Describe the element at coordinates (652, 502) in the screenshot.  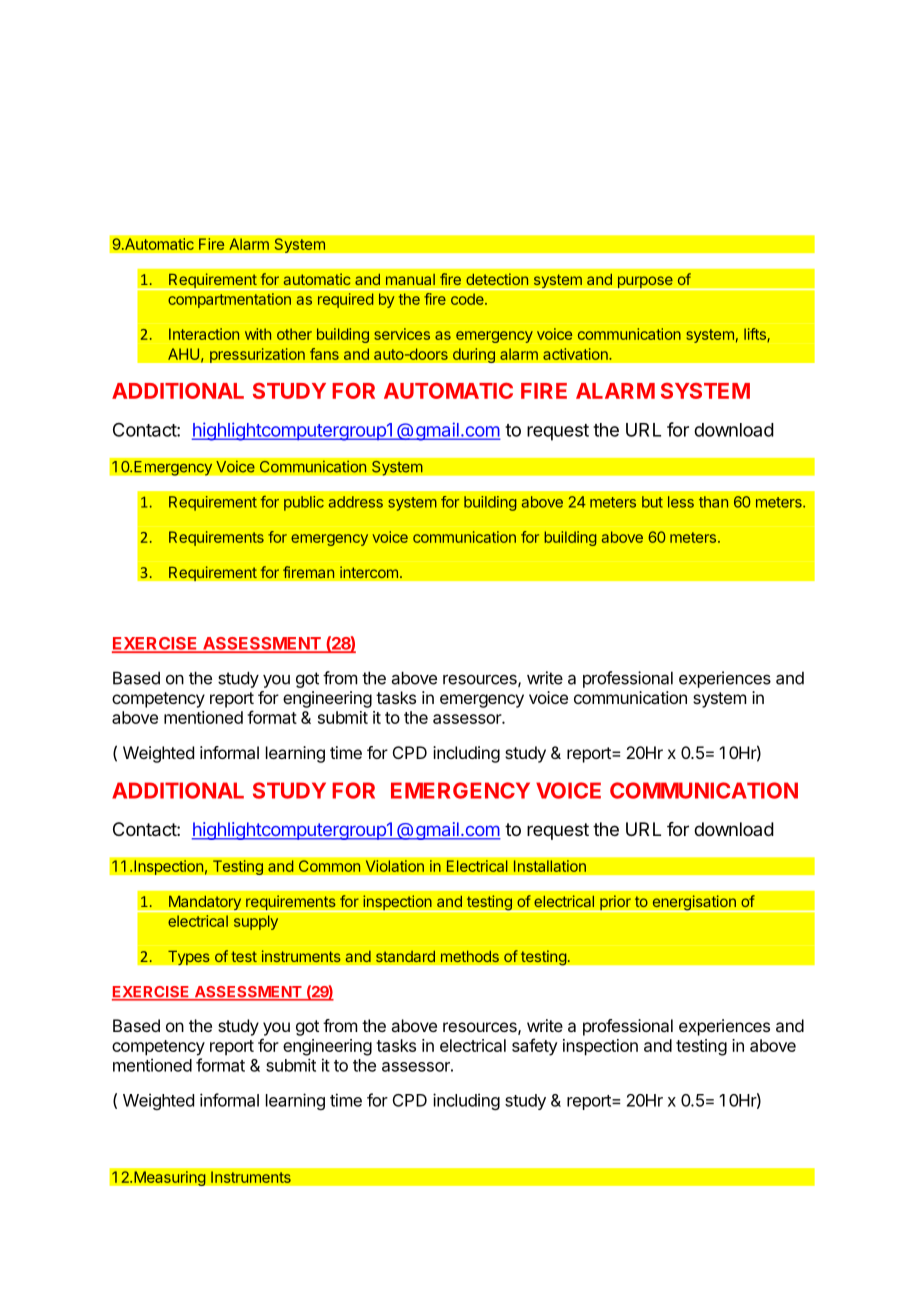
I see `but` at that location.
